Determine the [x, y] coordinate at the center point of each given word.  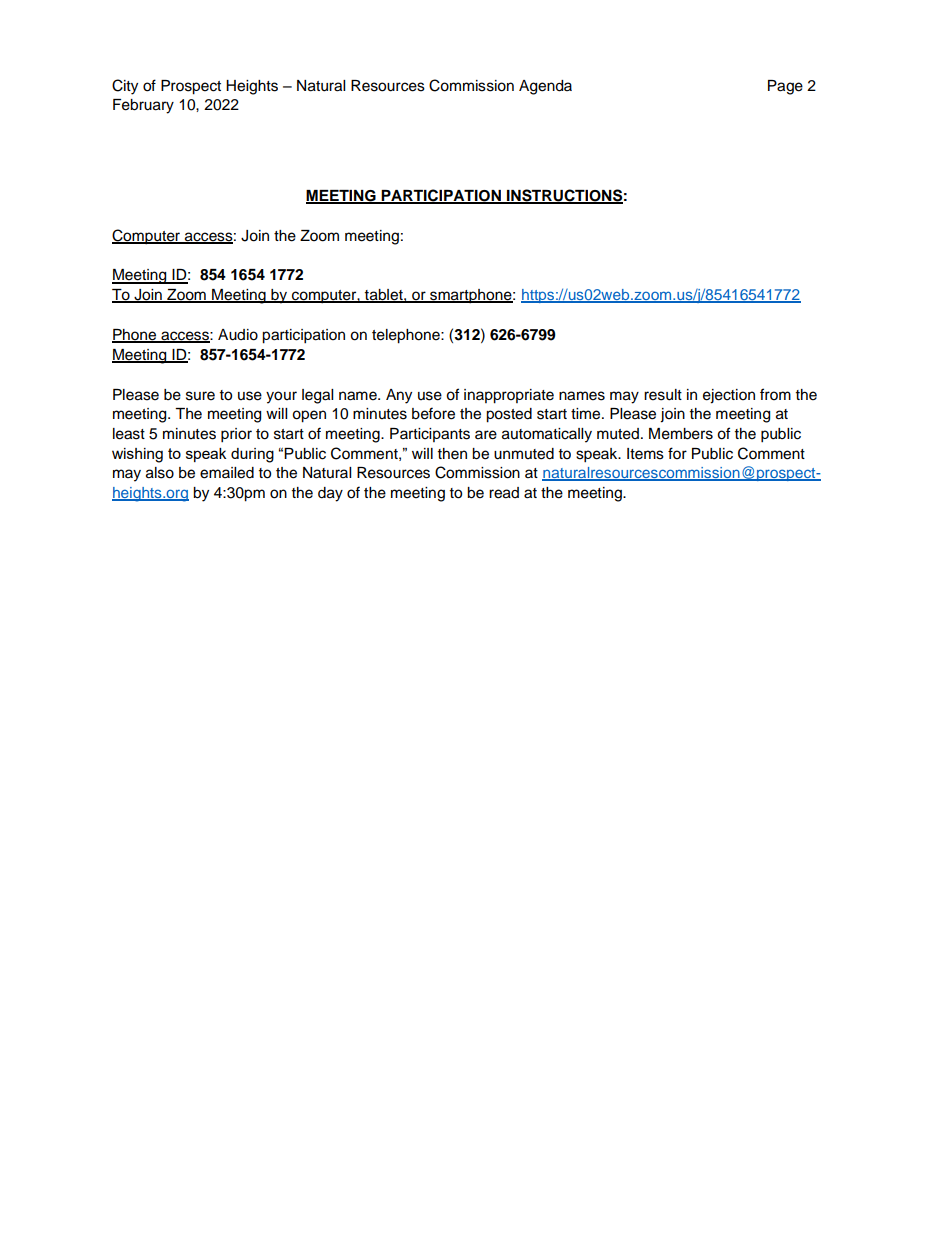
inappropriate [509, 396]
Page [785, 87]
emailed [227, 473]
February [143, 106]
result [663, 395]
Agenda [545, 87]
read [504, 493]
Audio [238, 335]
